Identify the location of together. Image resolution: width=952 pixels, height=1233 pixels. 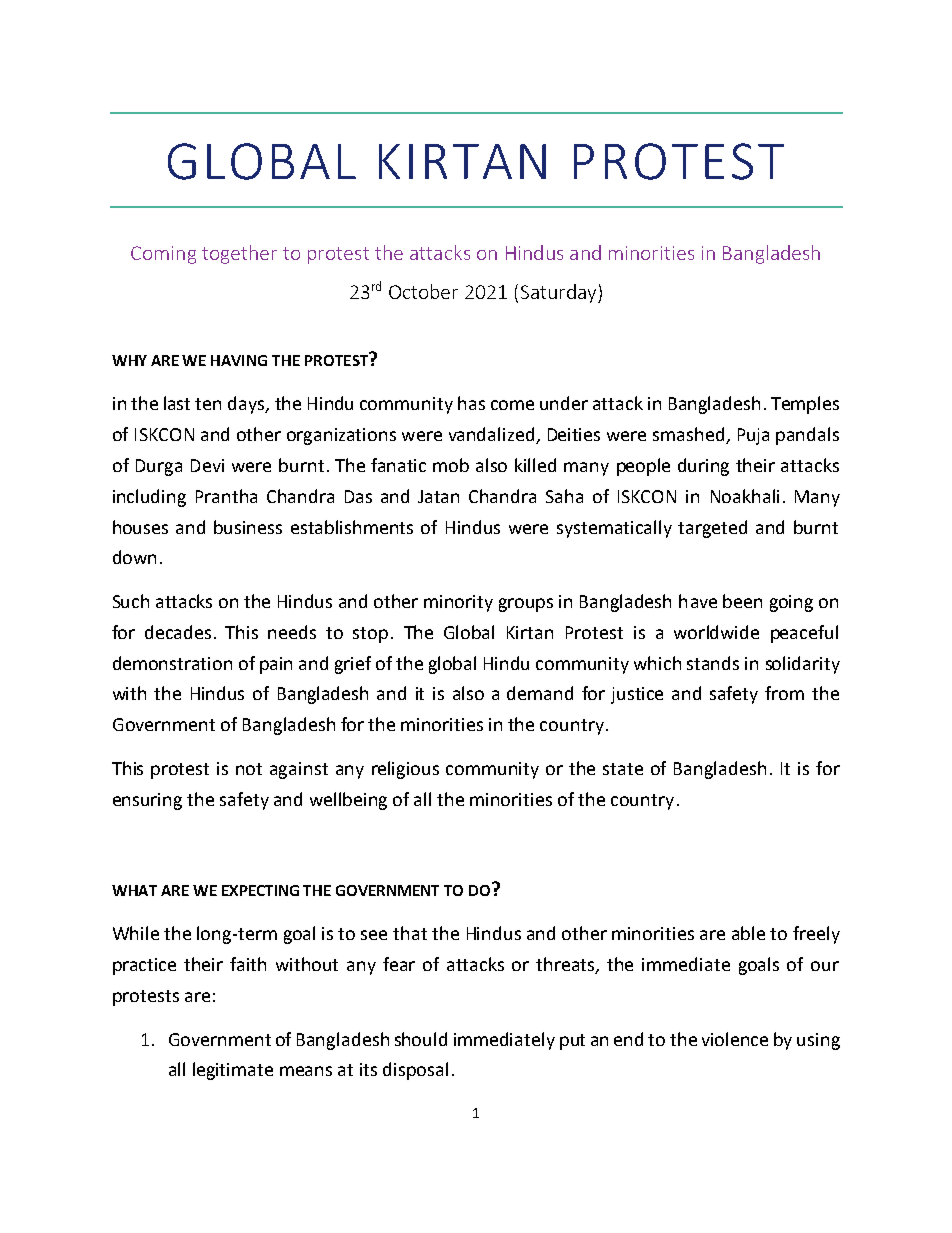
(239, 254).
